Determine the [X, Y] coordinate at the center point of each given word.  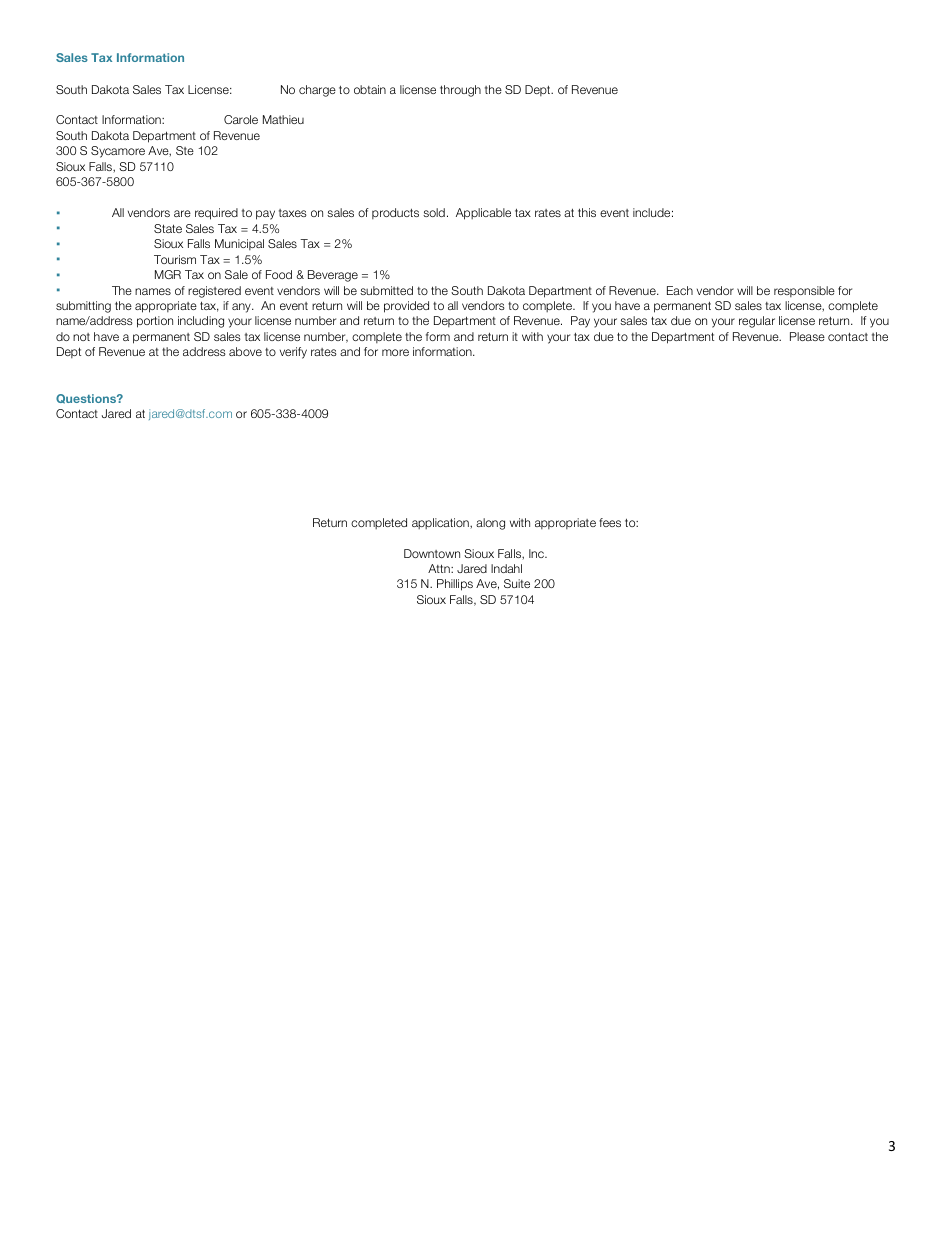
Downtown [432, 553]
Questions [87, 399]
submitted [386, 290]
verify [293, 353]
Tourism [175, 259]
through [460, 91]
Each [680, 290]
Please [807, 336]
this [587, 212]
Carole [241, 119]
